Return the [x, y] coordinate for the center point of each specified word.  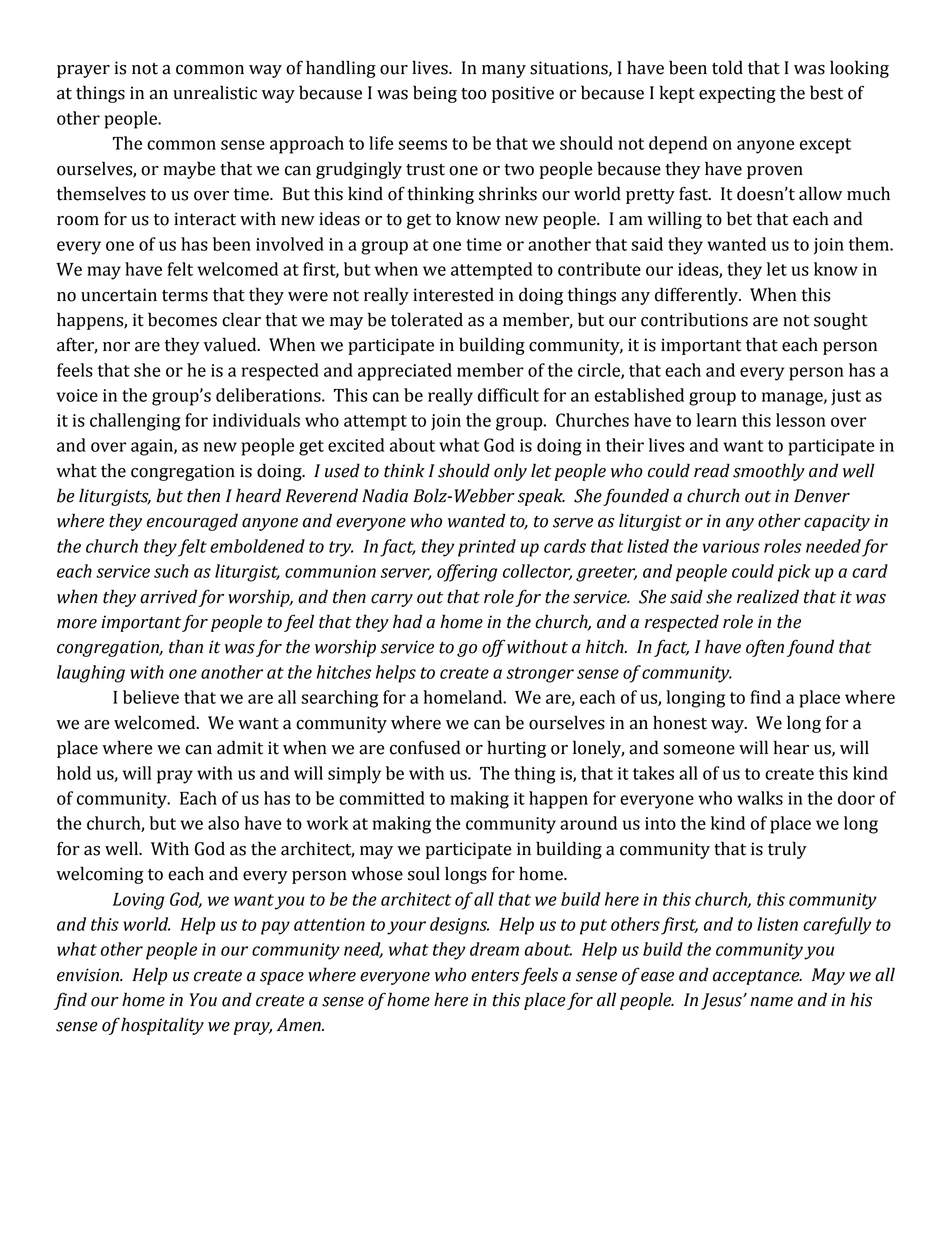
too [473, 94]
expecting [737, 94]
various [731, 546]
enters [495, 976]
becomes [182, 319]
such [171, 571]
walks [760, 798]
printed [487, 548]
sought [841, 321]
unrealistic [215, 92]
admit [240, 747]
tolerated [427, 319]
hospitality [162, 1026]
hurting [516, 749]
